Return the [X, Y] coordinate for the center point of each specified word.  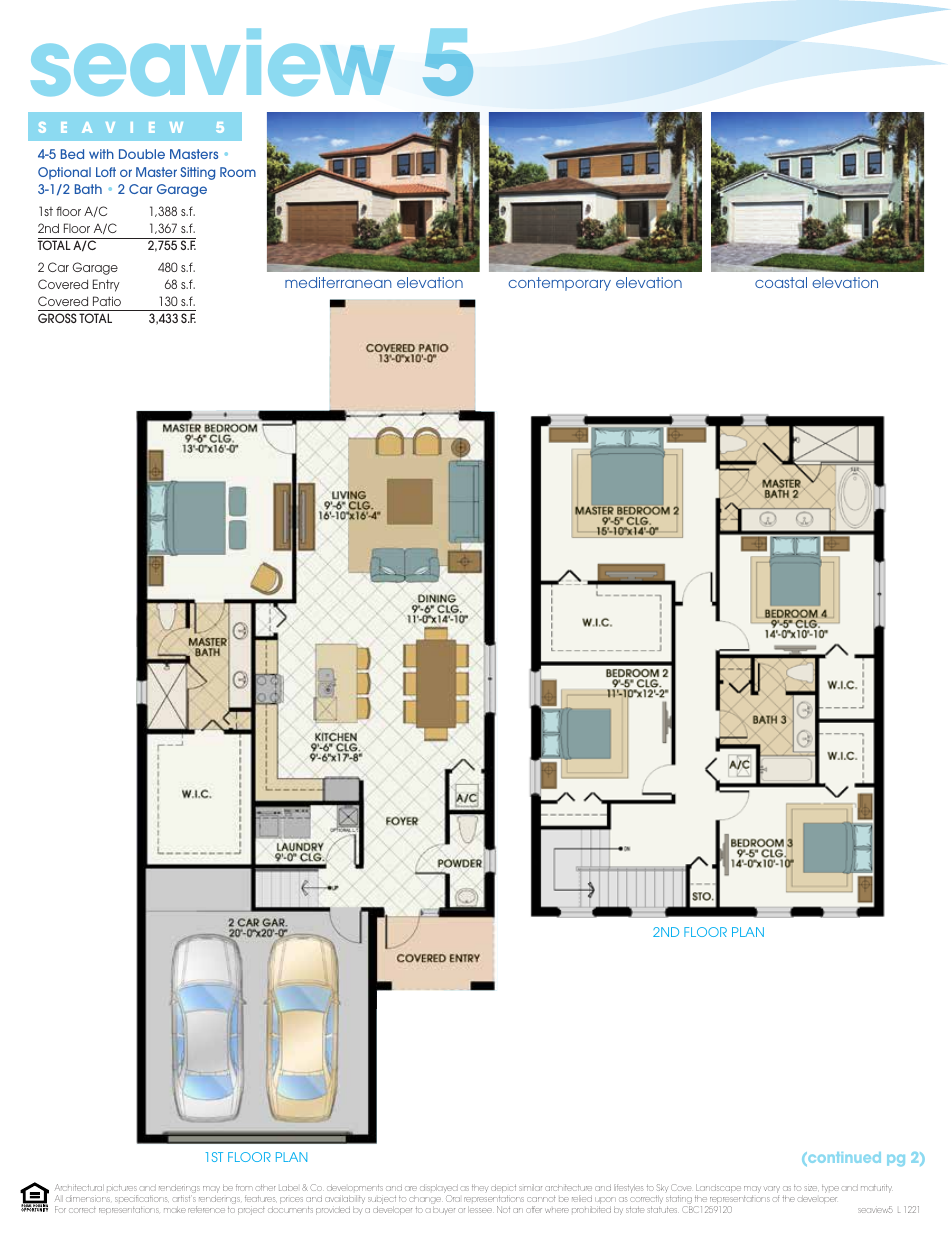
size [811, 1188]
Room [238, 172]
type [830, 1189]
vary [772, 1189]
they [480, 1188]
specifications [141, 1198]
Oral [453, 1198]
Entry [106, 285]
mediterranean [338, 282]
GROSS [57, 318]
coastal [781, 282]
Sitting [197, 173]
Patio [107, 301]
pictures [122, 1190]
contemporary [559, 284]
